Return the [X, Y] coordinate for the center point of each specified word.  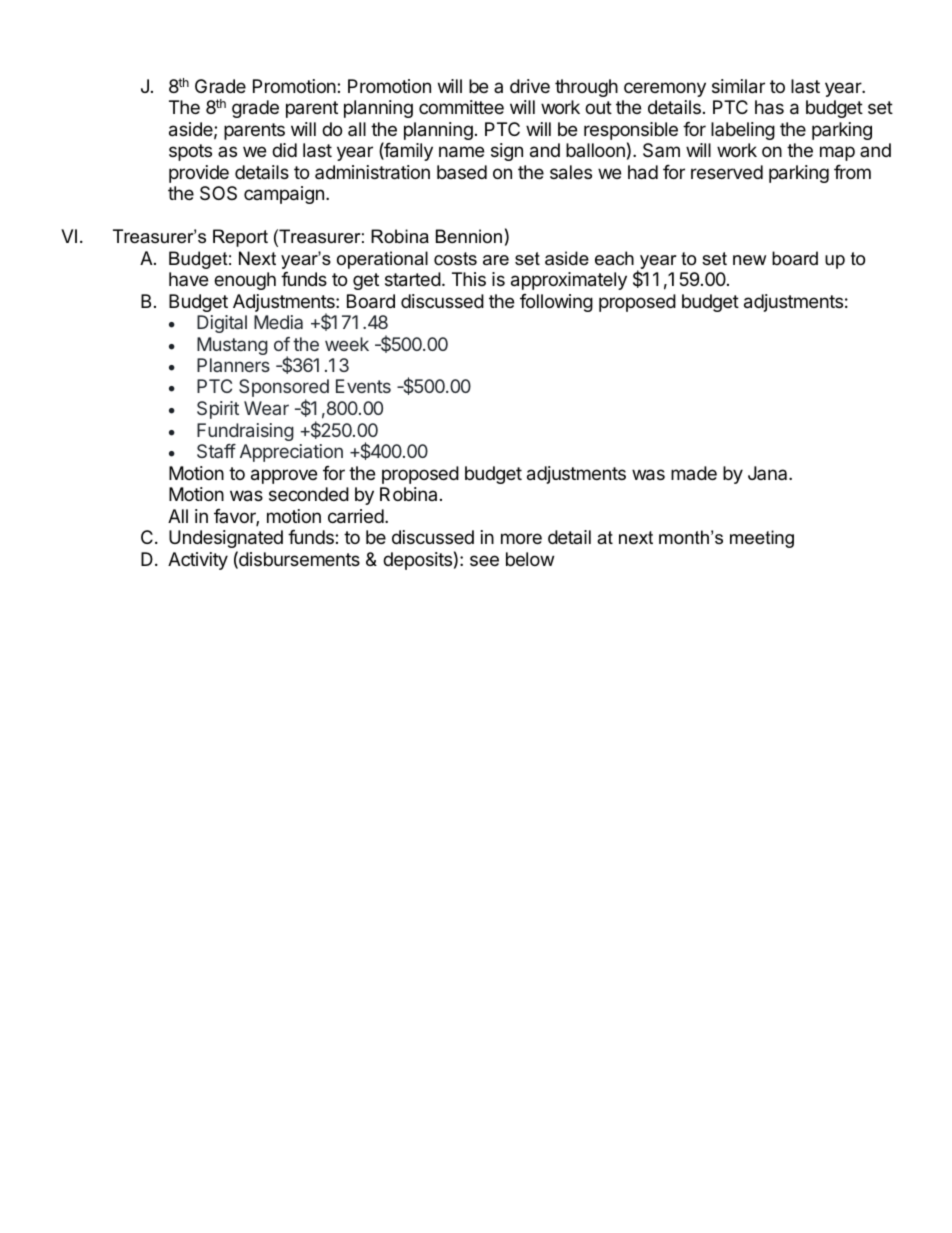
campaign [284, 195]
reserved [727, 172]
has [769, 107]
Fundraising [245, 432]
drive [530, 86]
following [556, 303]
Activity [198, 561]
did [284, 150]
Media [278, 322]
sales [571, 172]
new [749, 260]
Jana [769, 473]
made [694, 473]
